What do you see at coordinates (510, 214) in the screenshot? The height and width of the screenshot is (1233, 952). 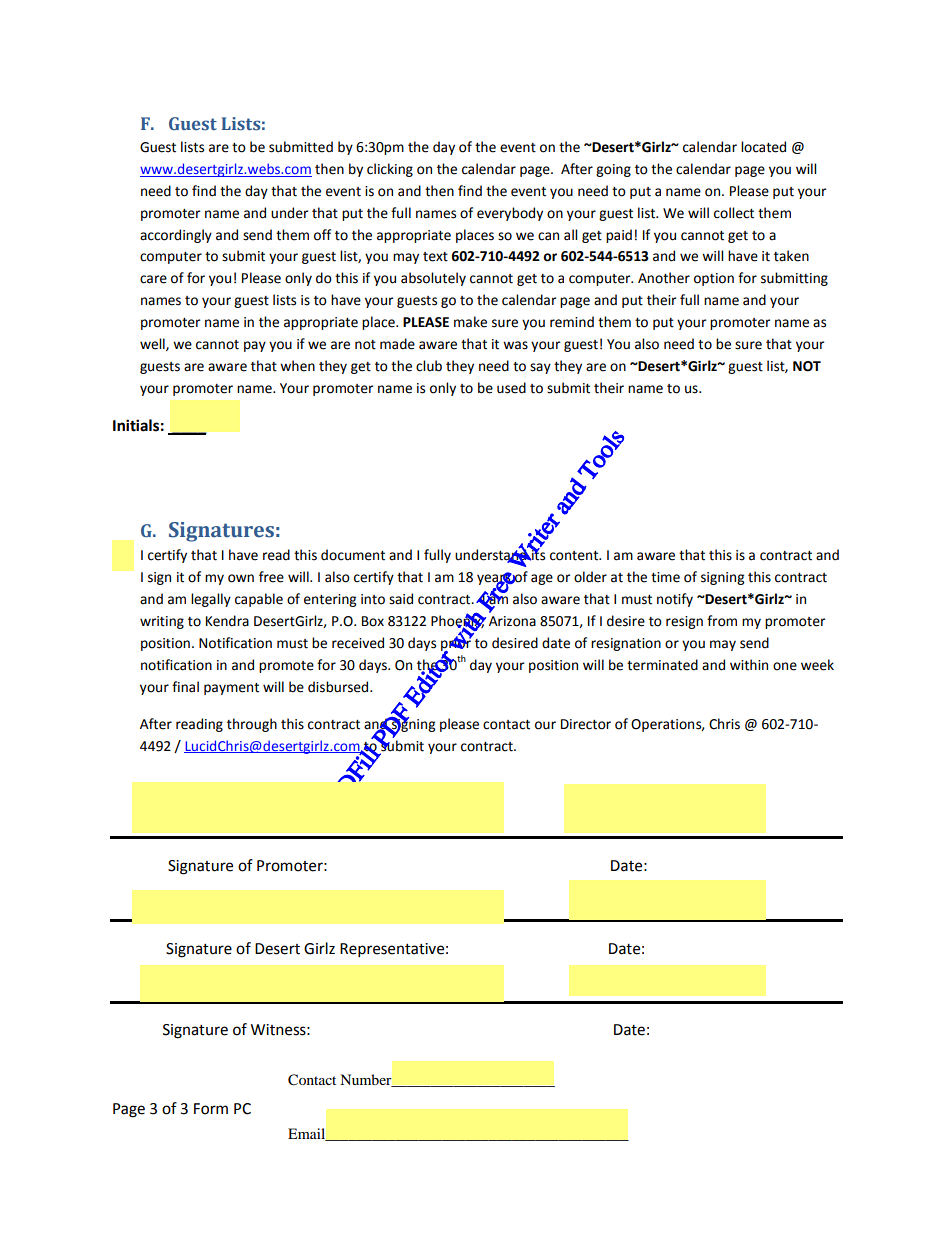 I see `everybody` at bounding box center [510, 214].
